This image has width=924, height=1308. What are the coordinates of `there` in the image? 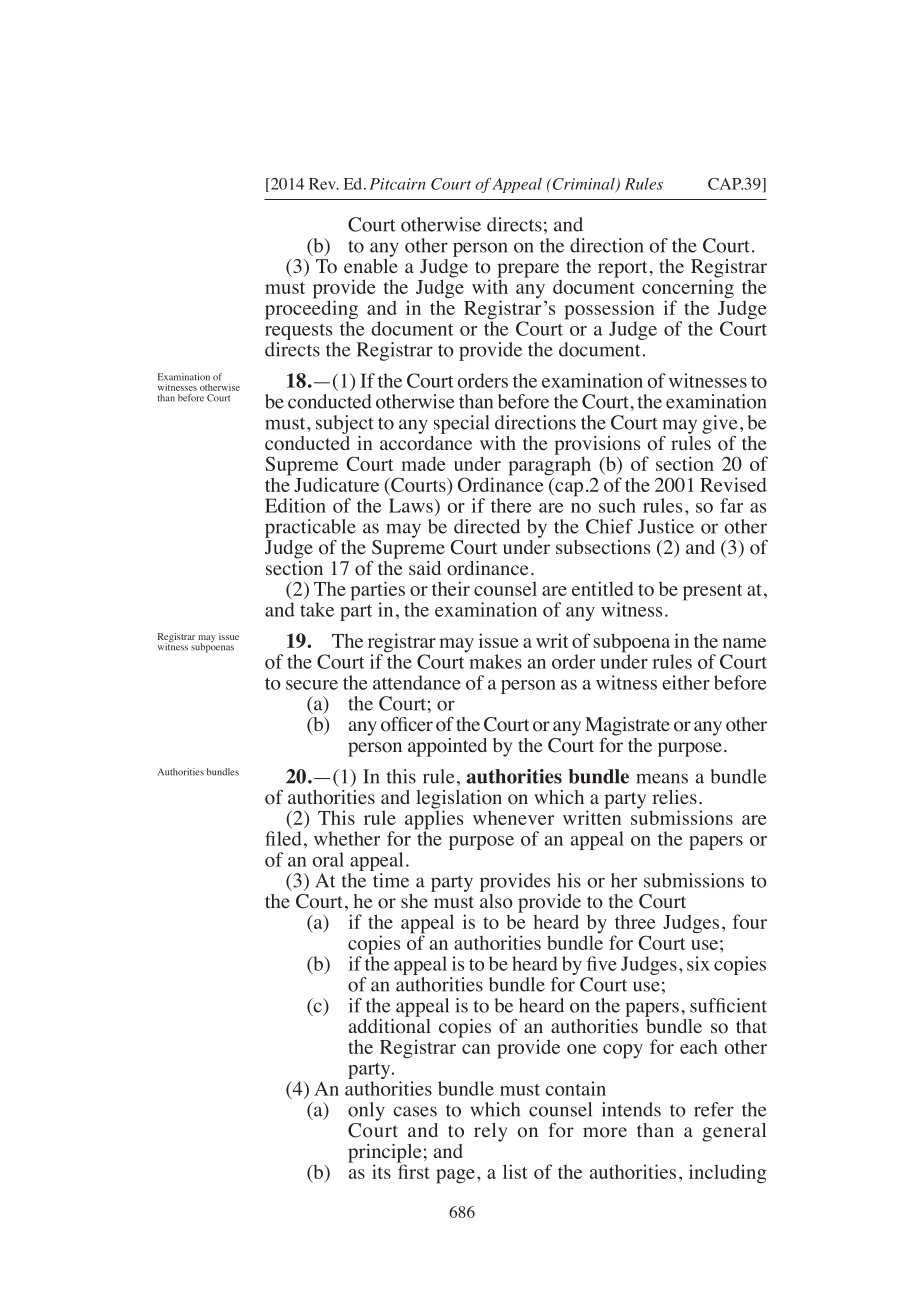 It's located at (511, 505).
